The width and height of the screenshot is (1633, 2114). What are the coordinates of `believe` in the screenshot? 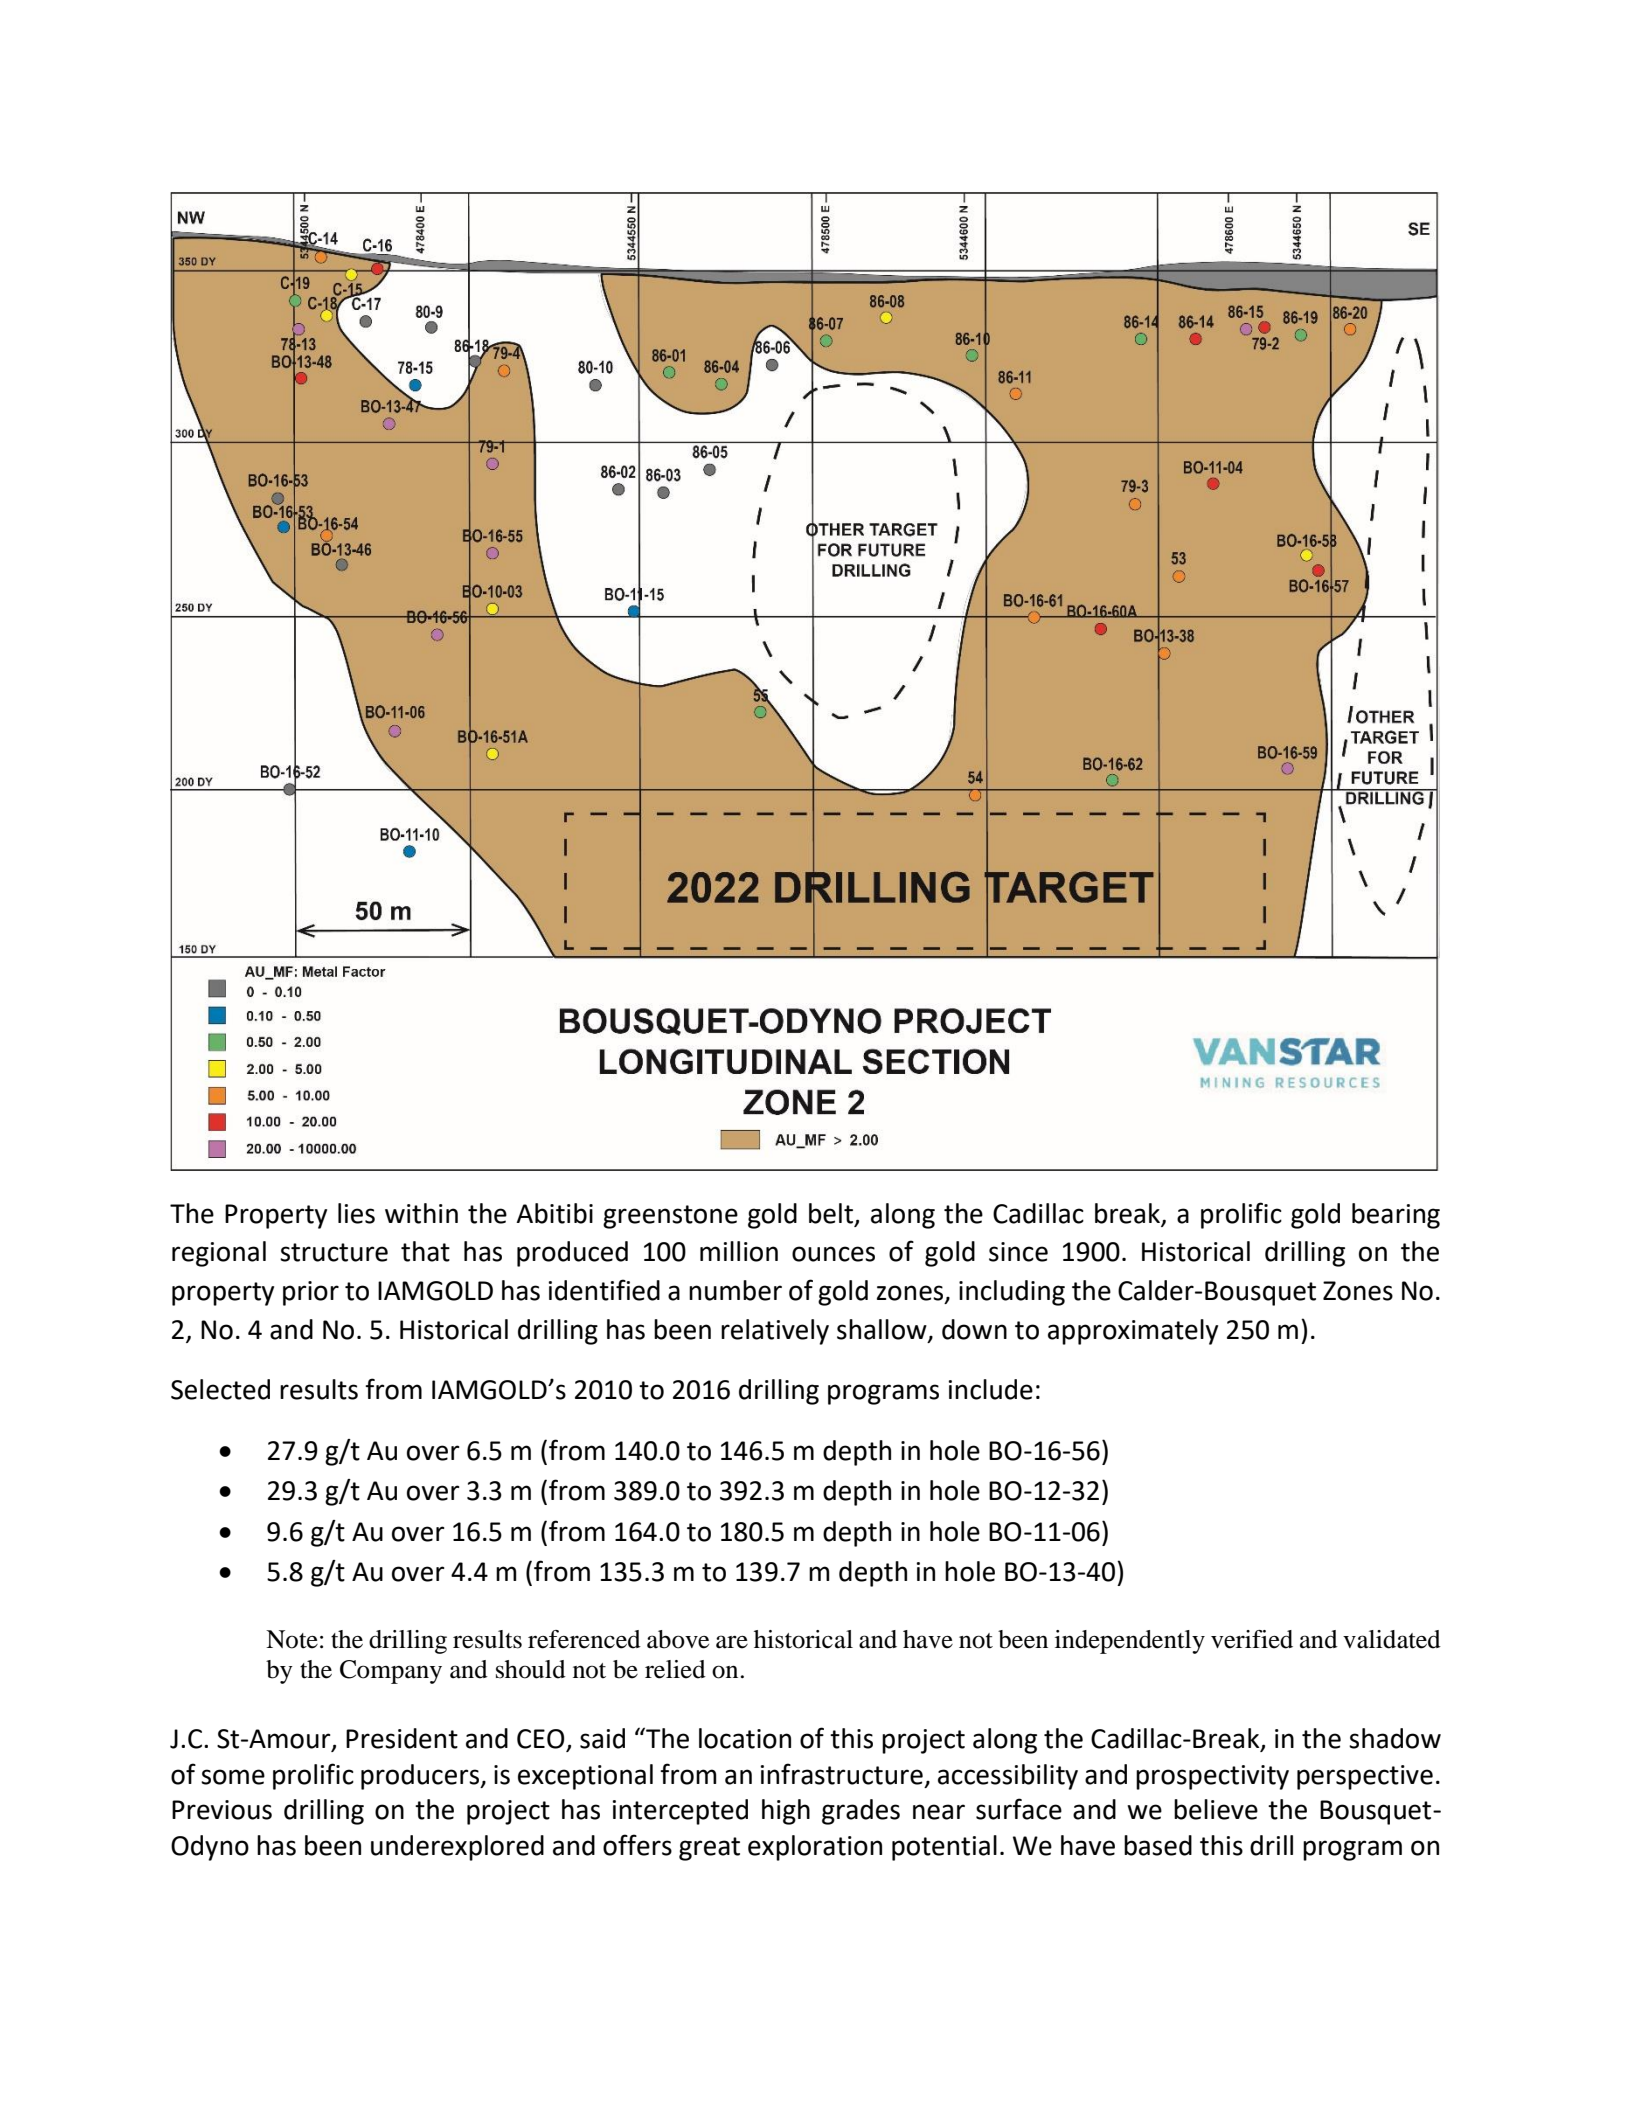 It's located at (1216, 1809).
